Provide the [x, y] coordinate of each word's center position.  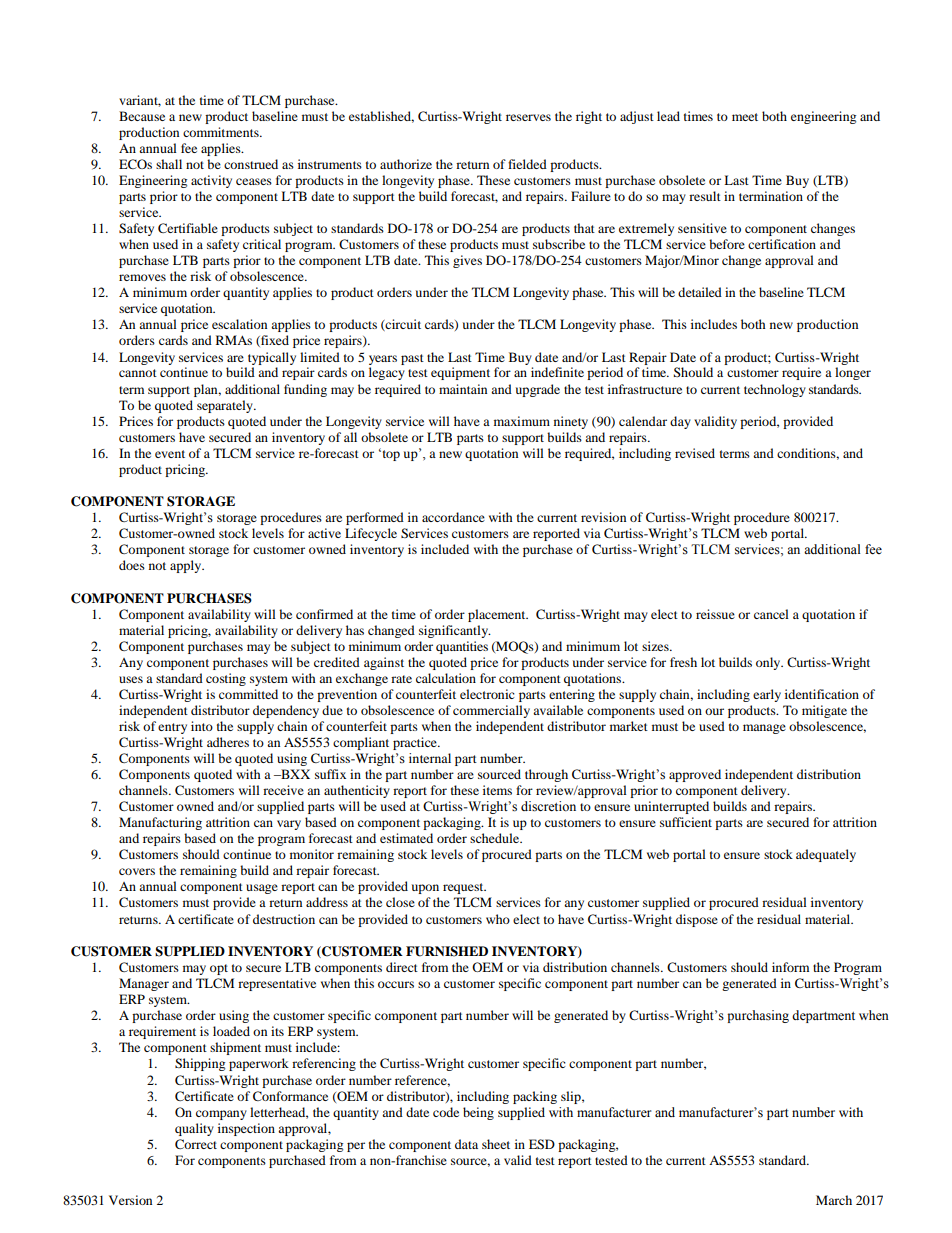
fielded [527, 164]
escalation [239, 324]
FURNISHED [447, 951]
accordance [453, 517]
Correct [196, 1144]
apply [187, 566]
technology [775, 390]
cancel [771, 614]
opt [219, 969]
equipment [460, 373]
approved [695, 775]
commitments [222, 132]
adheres [228, 742]
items [497, 790]
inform [790, 967]
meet [745, 117]
